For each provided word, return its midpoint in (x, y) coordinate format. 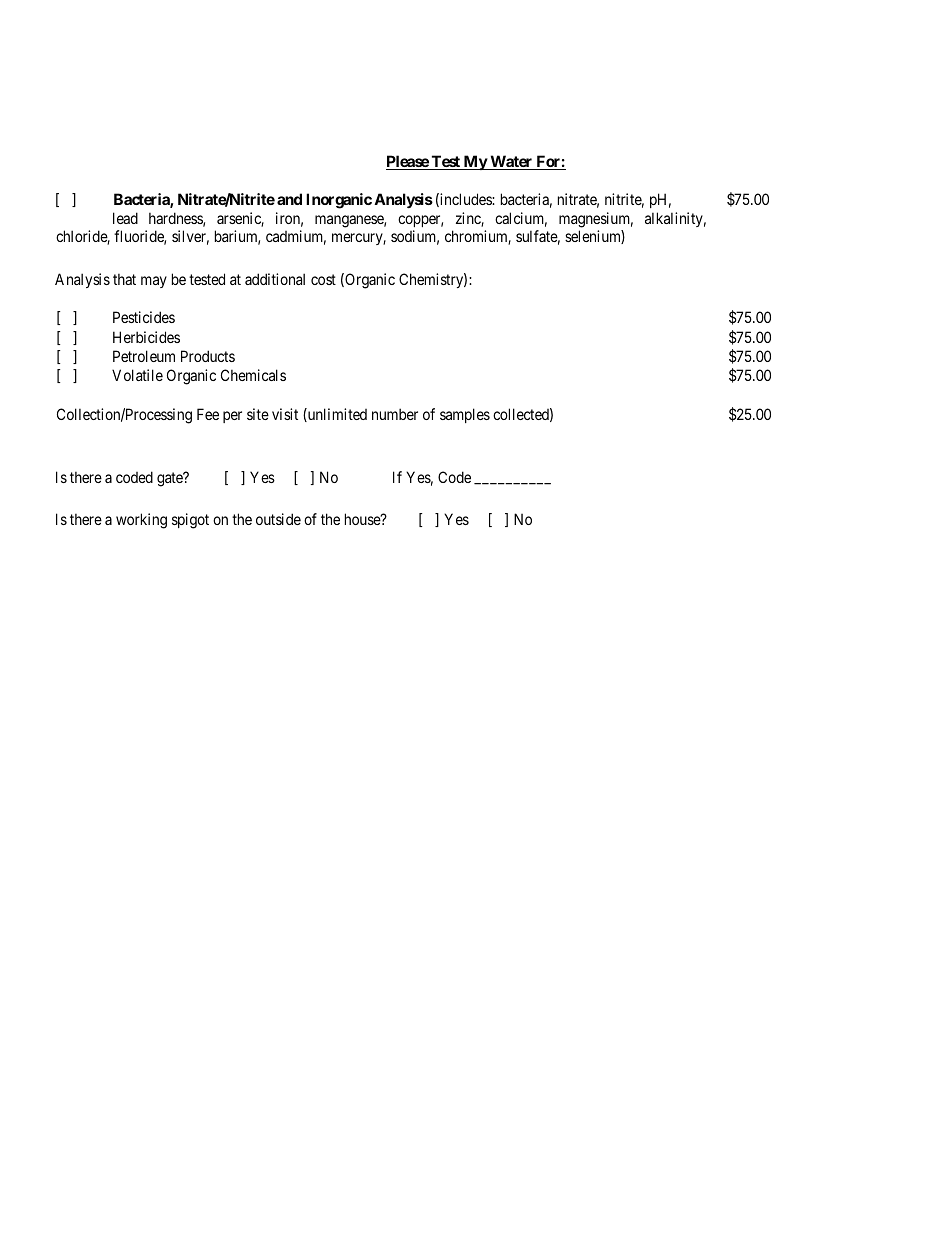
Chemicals (253, 375)
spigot (190, 521)
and (289, 199)
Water (511, 162)
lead (125, 218)
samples (465, 415)
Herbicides (146, 337)
